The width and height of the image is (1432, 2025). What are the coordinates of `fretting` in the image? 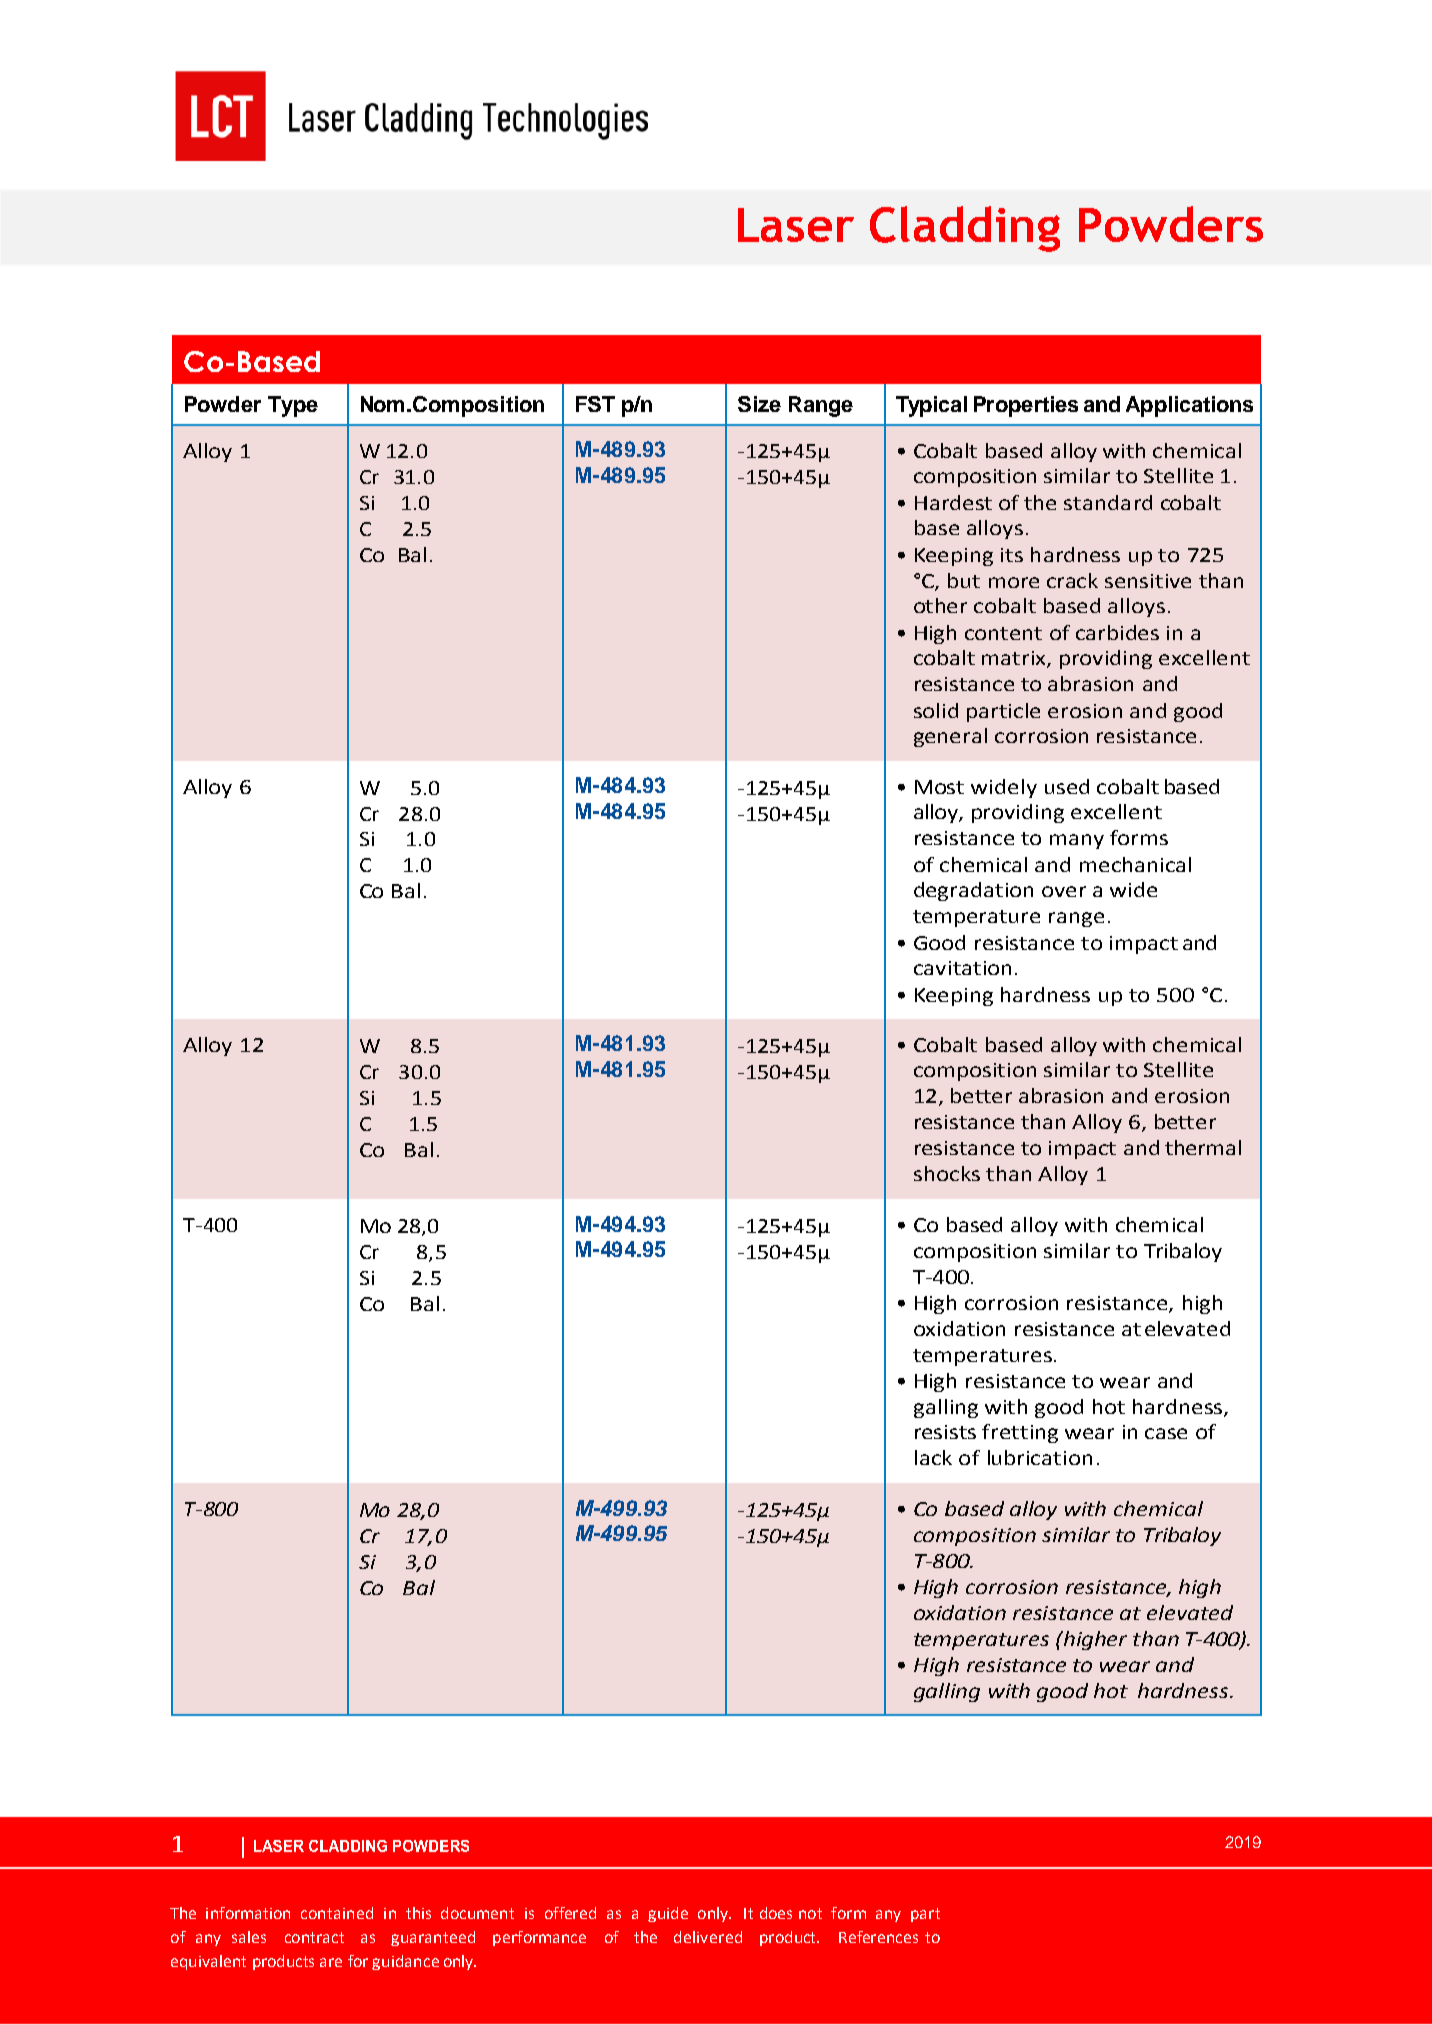 It's located at (1020, 1433).
